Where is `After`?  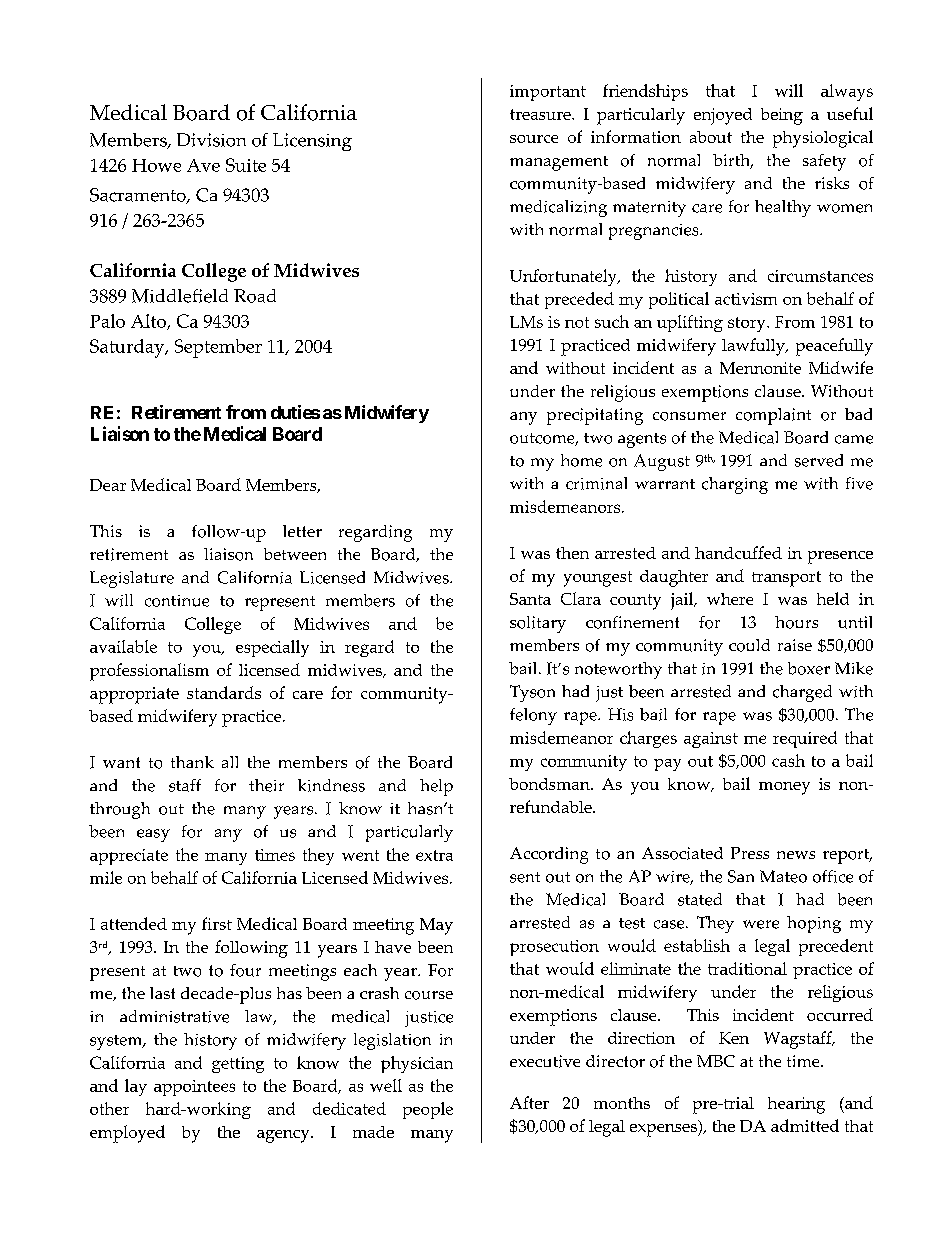 After is located at coordinates (529, 1102).
